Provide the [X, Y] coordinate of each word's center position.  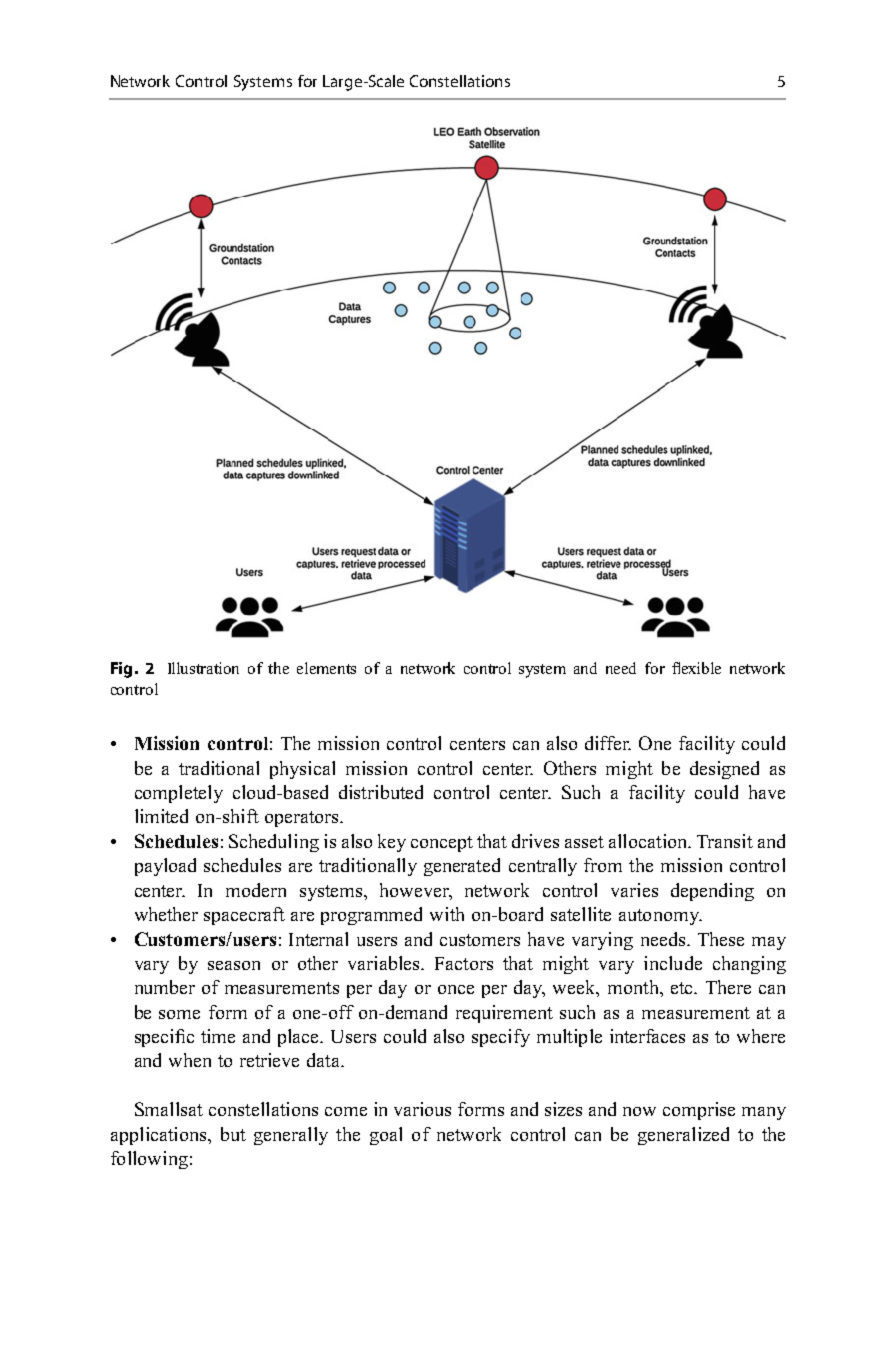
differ [608, 743]
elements [326, 668]
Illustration [203, 668]
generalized [683, 1136]
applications [160, 1136]
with [447, 914]
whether [166, 914]
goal [386, 1136]
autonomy [660, 917]
